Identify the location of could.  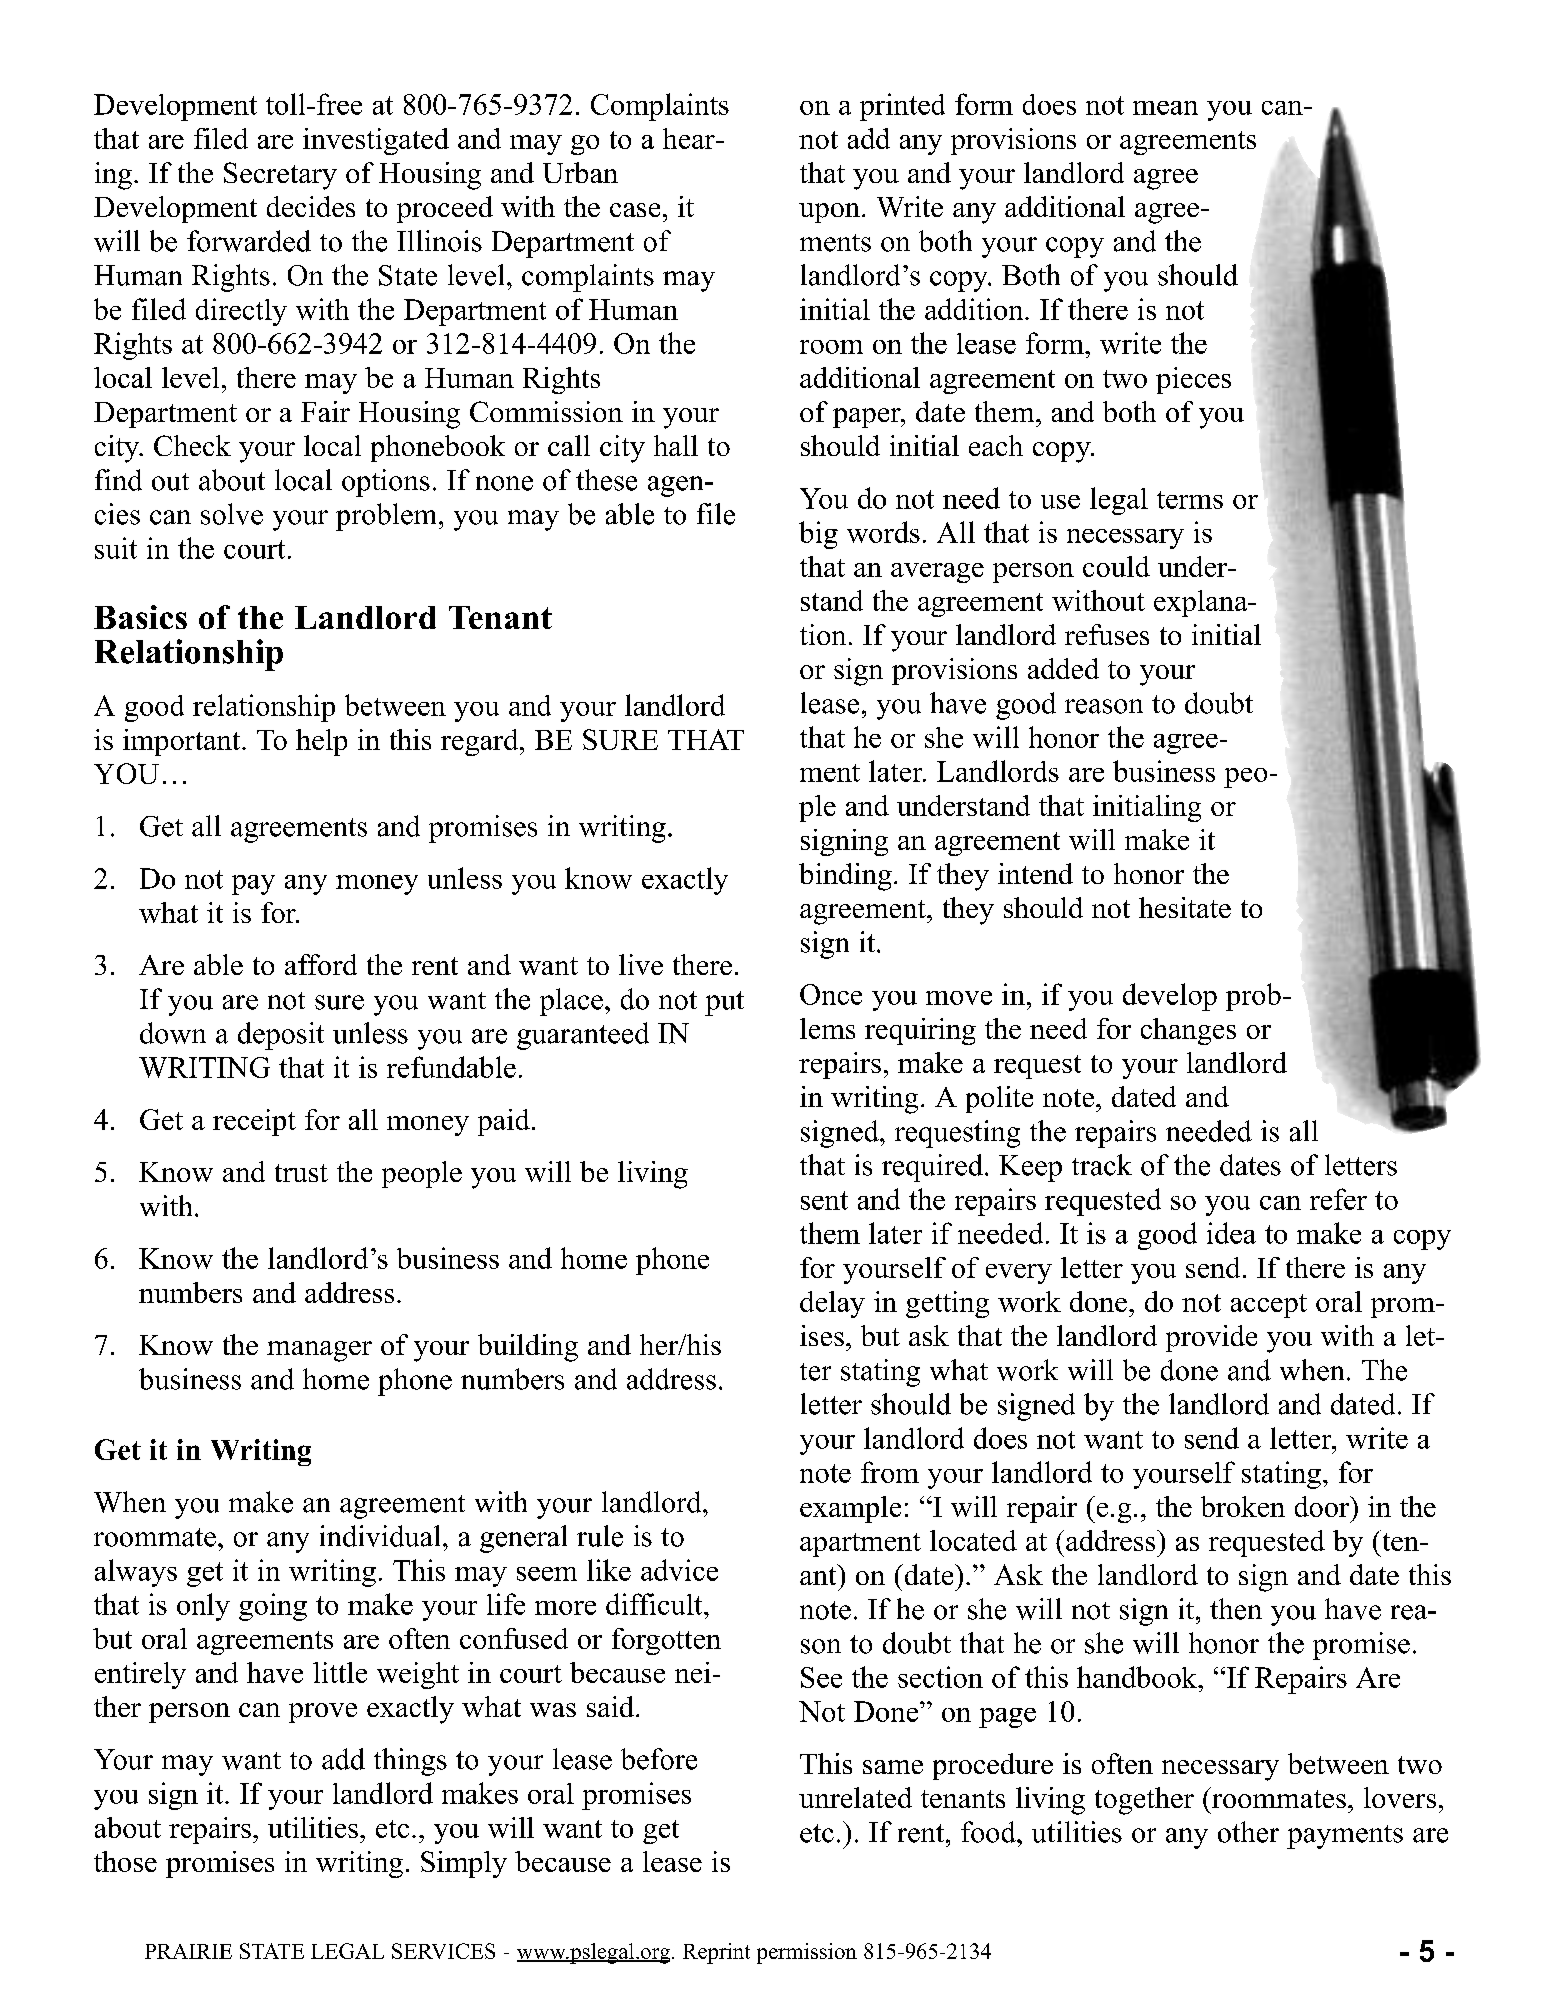
(1116, 566).
